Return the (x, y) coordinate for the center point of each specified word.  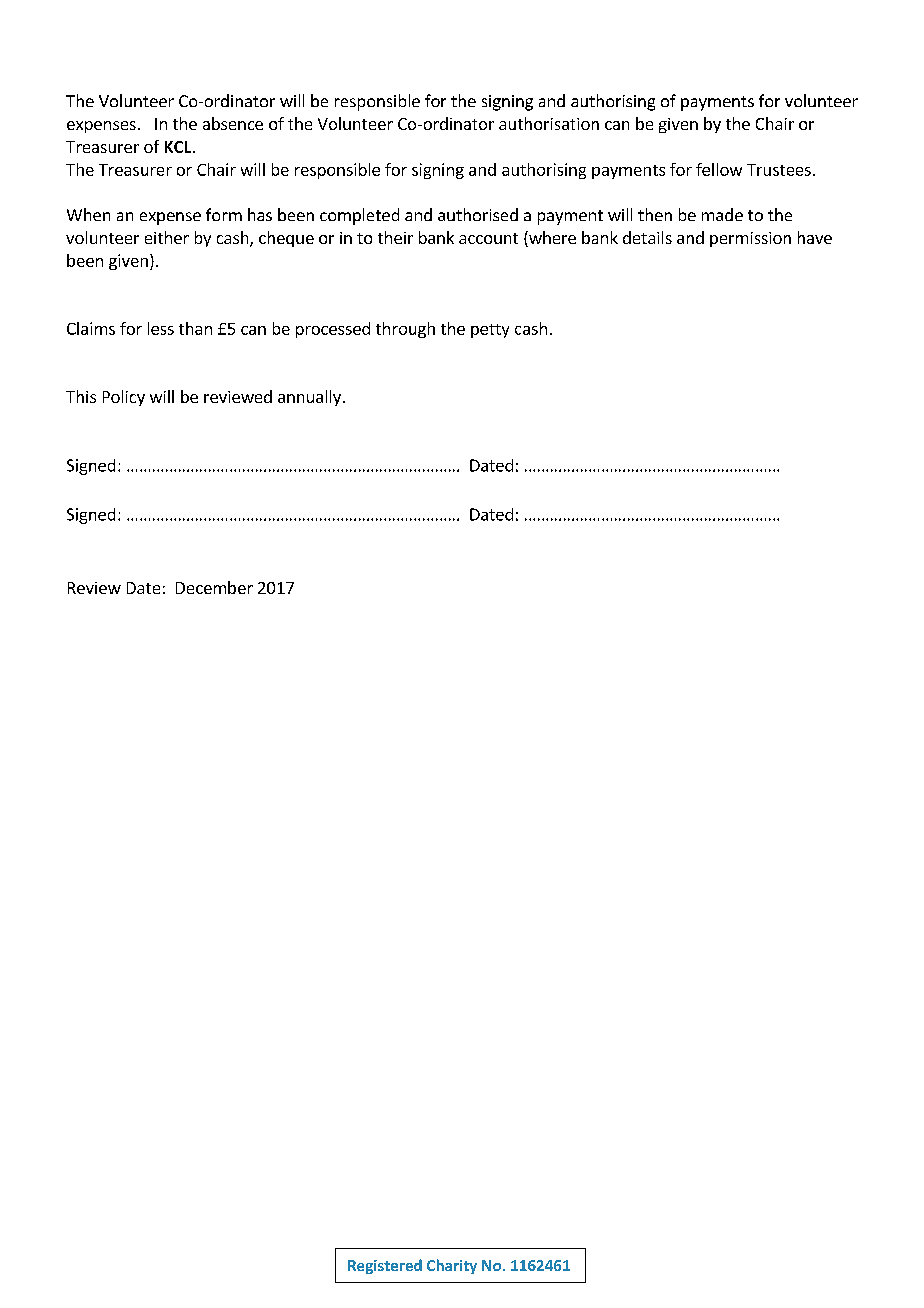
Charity (452, 1266)
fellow (719, 169)
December (214, 587)
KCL (179, 147)
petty (490, 331)
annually (309, 398)
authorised (478, 214)
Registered (385, 1266)
